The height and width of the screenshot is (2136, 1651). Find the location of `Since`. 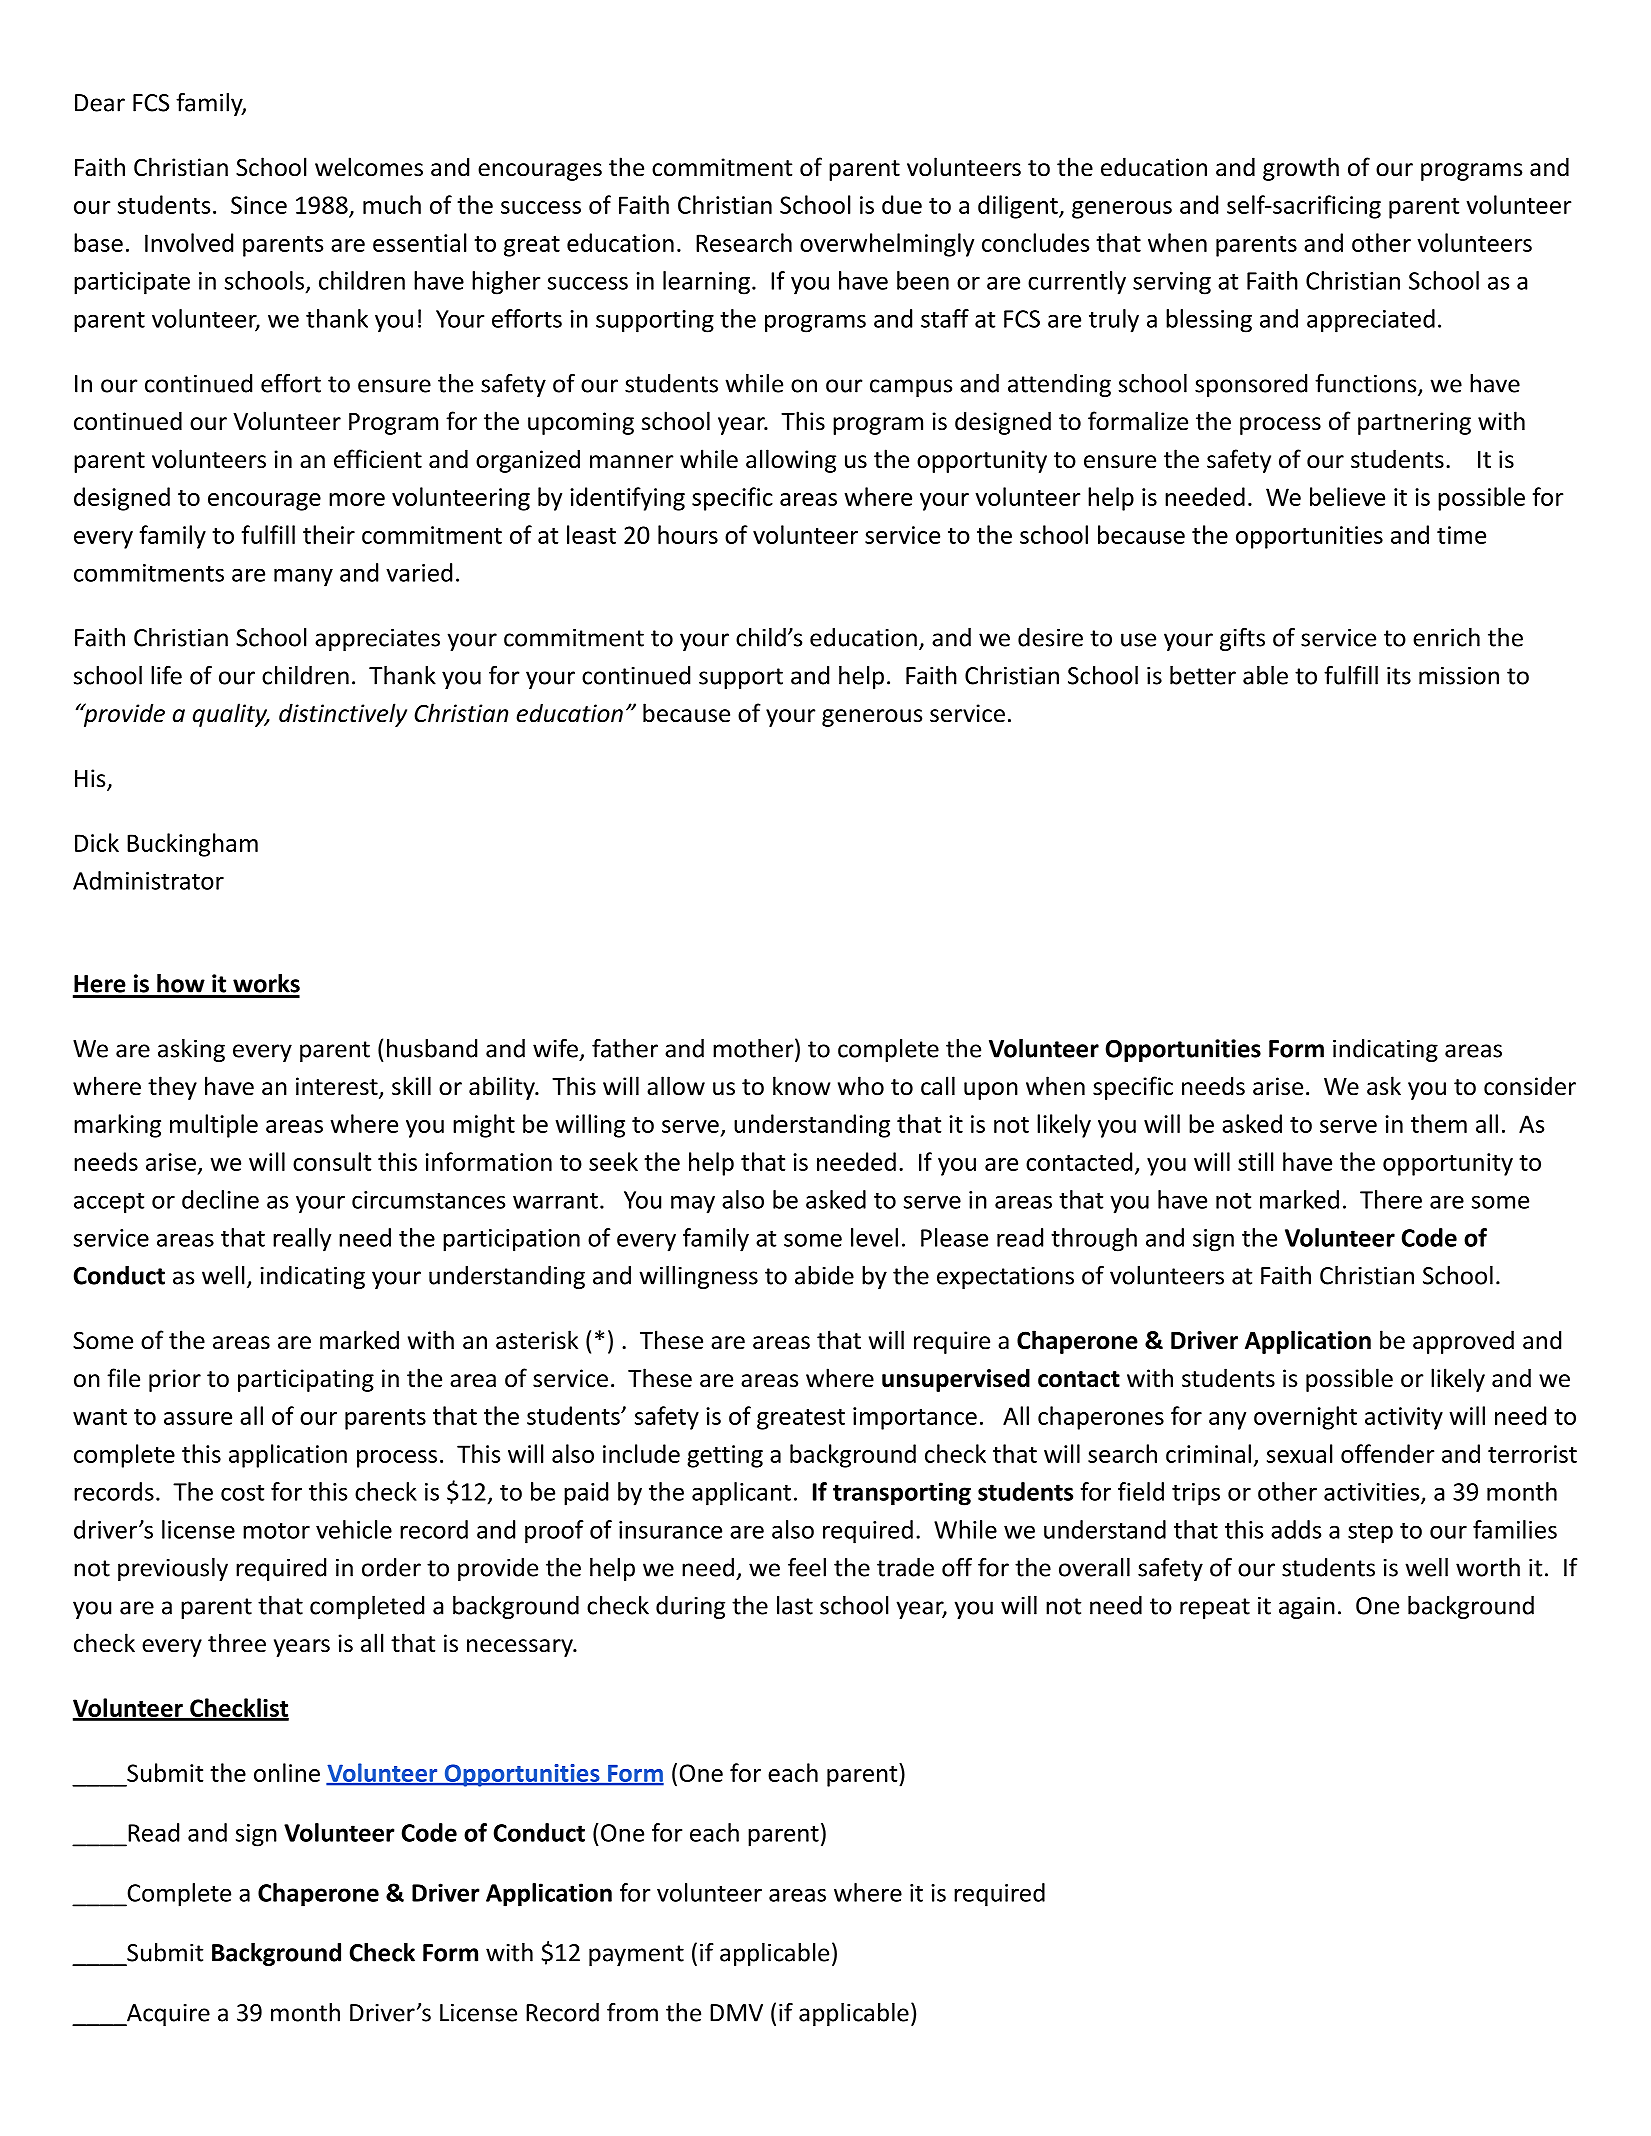

Since is located at coordinates (259, 205).
